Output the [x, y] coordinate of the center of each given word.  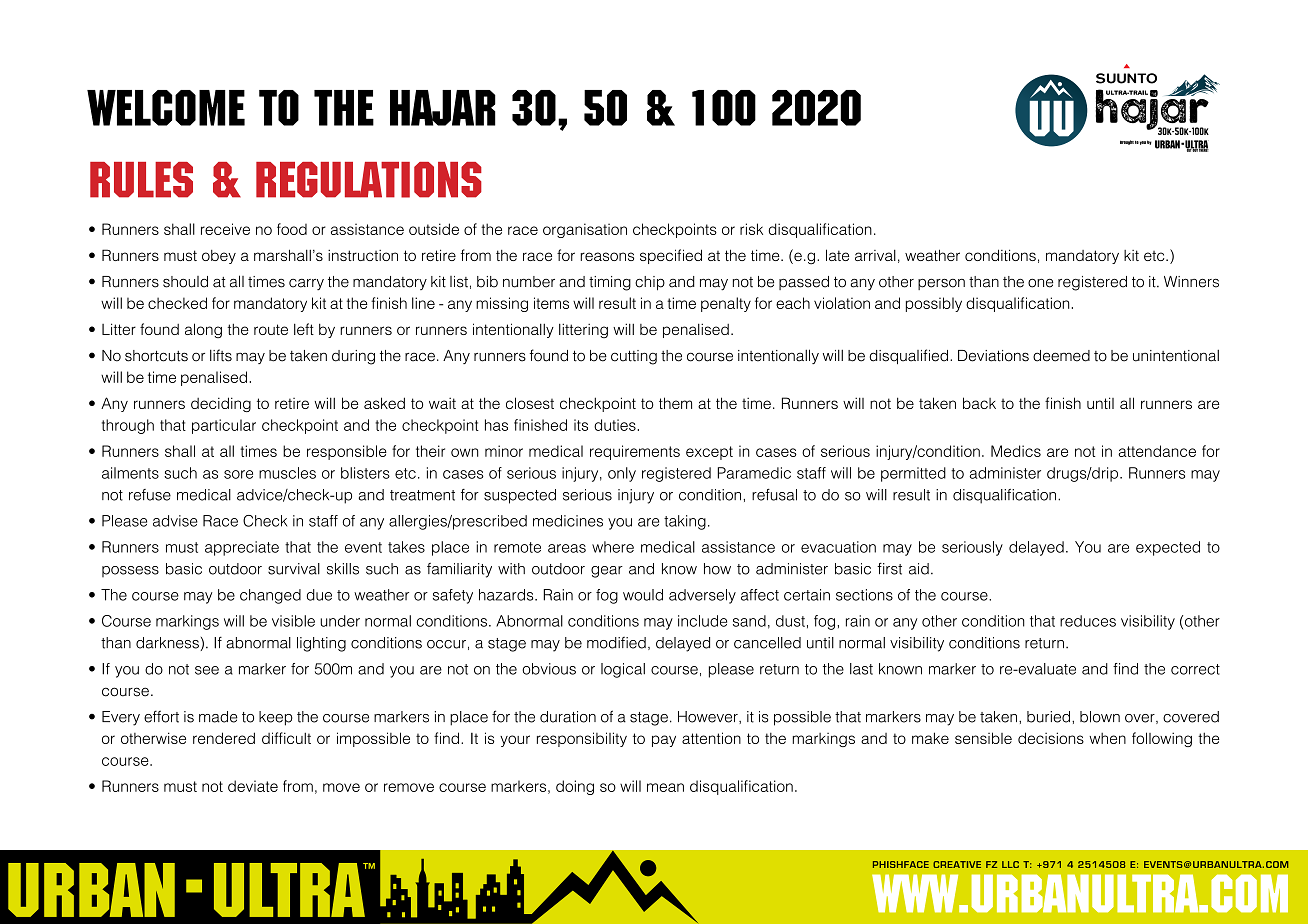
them [675, 403]
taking [685, 522]
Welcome [166, 108]
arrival [875, 255]
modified [616, 643]
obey [219, 257]
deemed [1061, 356]
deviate [253, 786]
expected [1168, 548]
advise [175, 521]
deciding [221, 404]
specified [671, 256]
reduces [1088, 621]
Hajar [443, 108]
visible [293, 621]
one [1040, 283]
